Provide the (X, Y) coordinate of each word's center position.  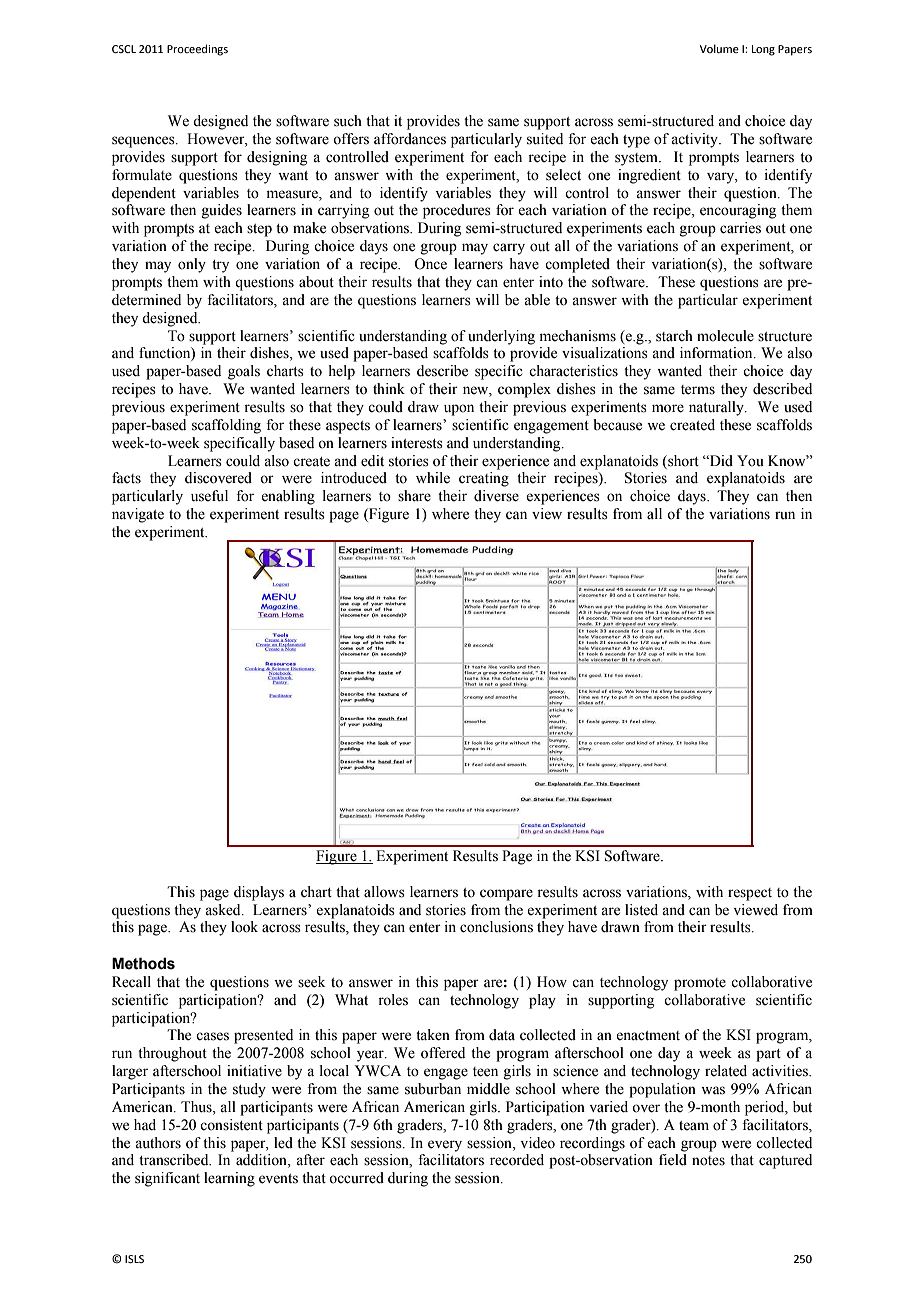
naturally (717, 408)
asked (224, 910)
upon (459, 410)
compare (506, 895)
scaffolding (226, 426)
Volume (719, 48)
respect (750, 894)
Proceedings (197, 50)
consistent (231, 1125)
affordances (410, 139)
